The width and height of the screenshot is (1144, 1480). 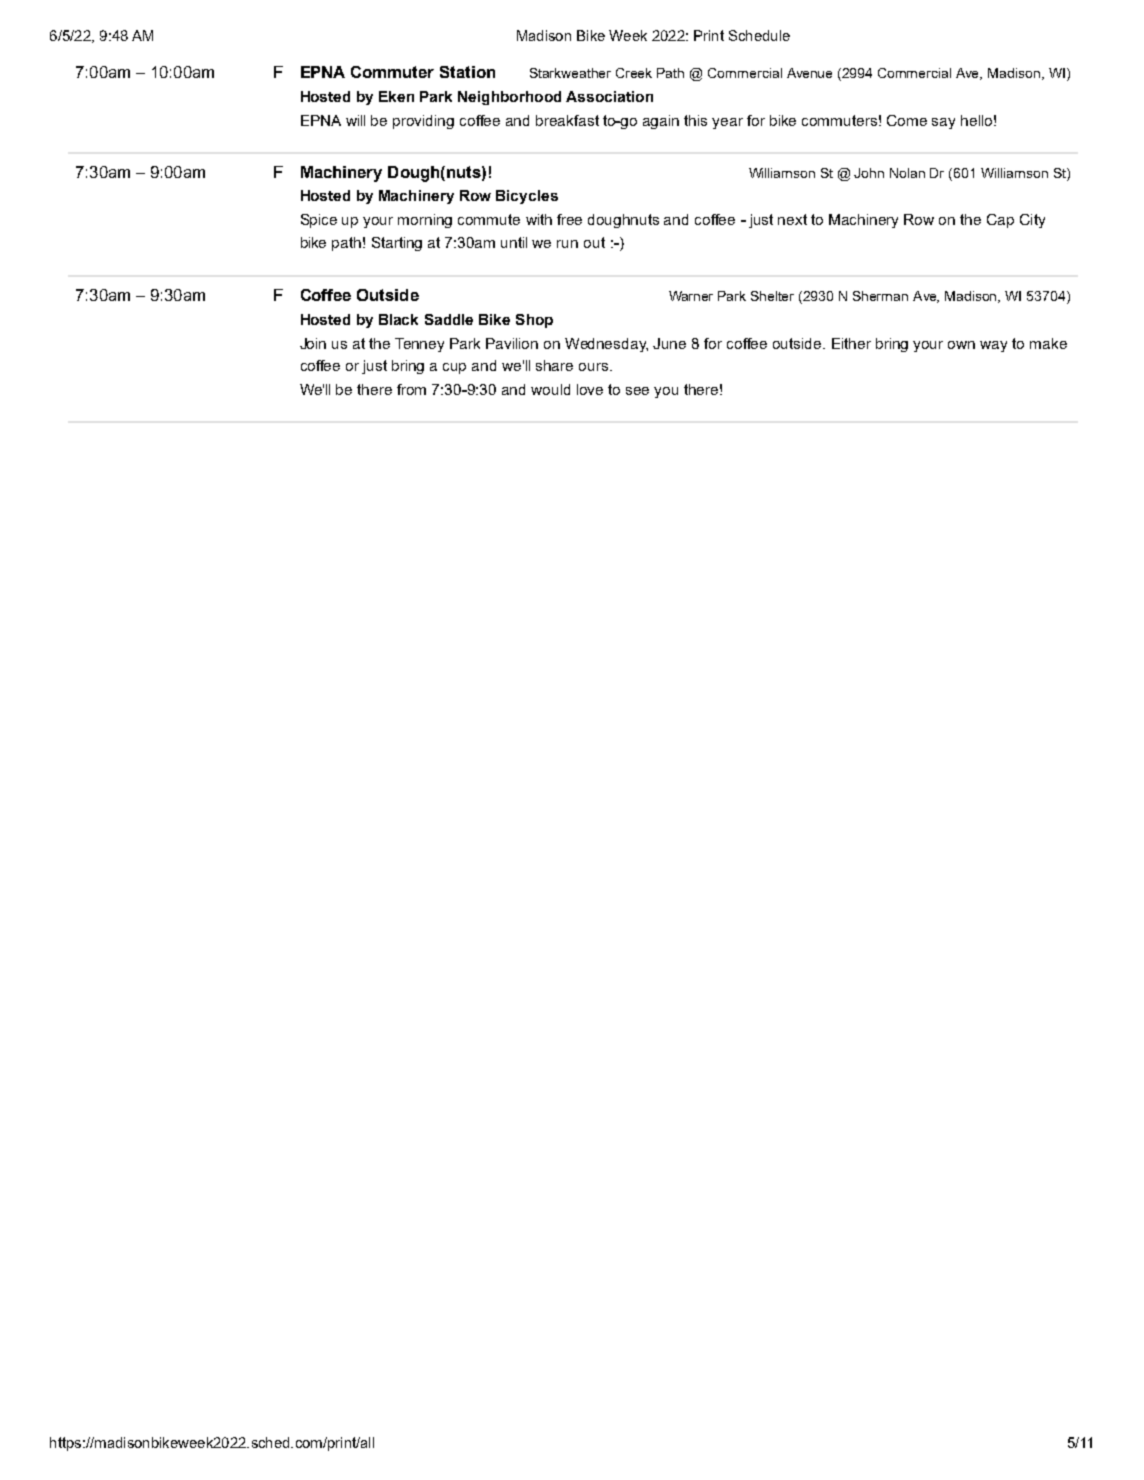 What do you see at coordinates (691, 296) in the screenshot?
I see `Warner` at bounding box center [691, 296].
